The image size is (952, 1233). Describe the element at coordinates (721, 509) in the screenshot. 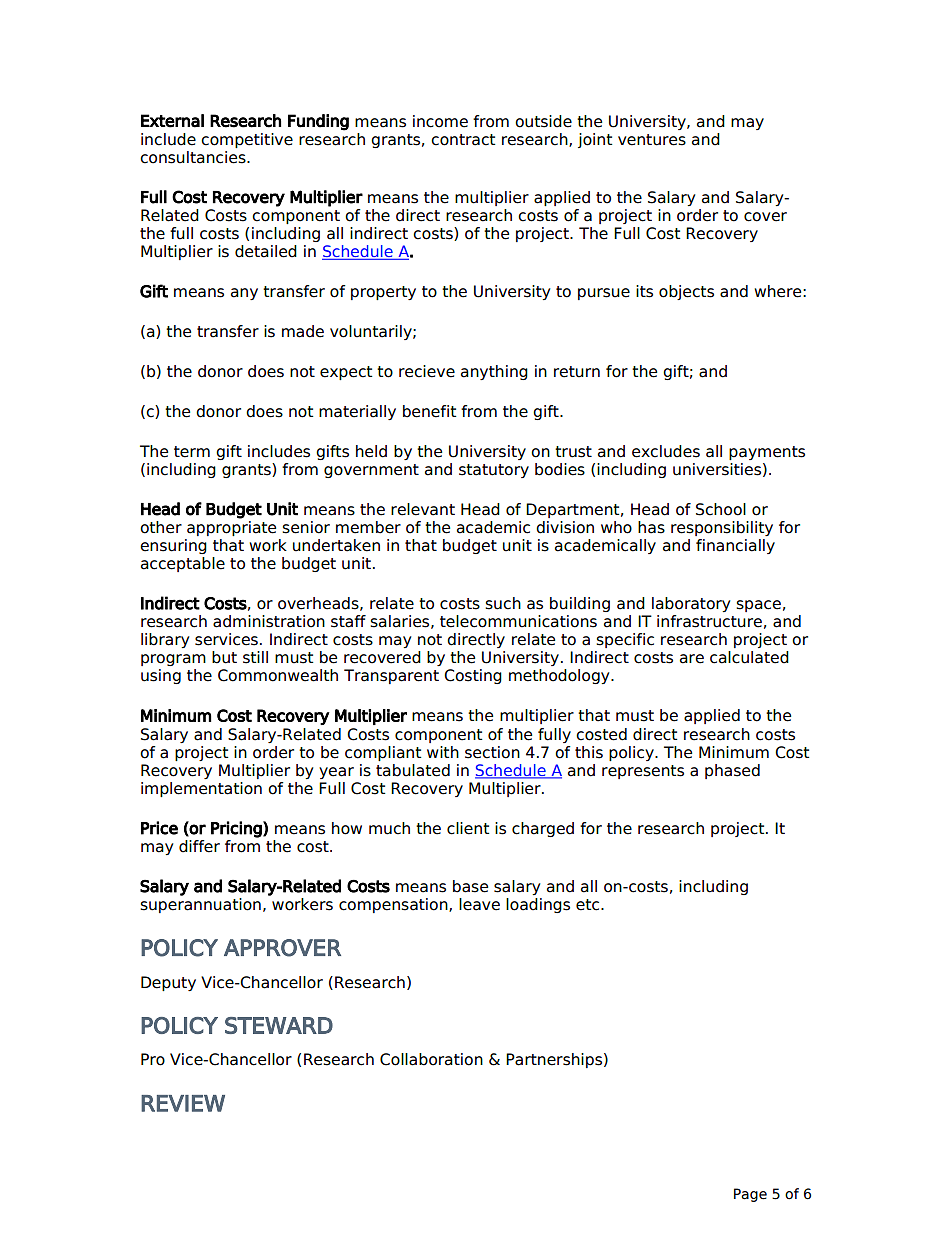

I see `School` at that location.
